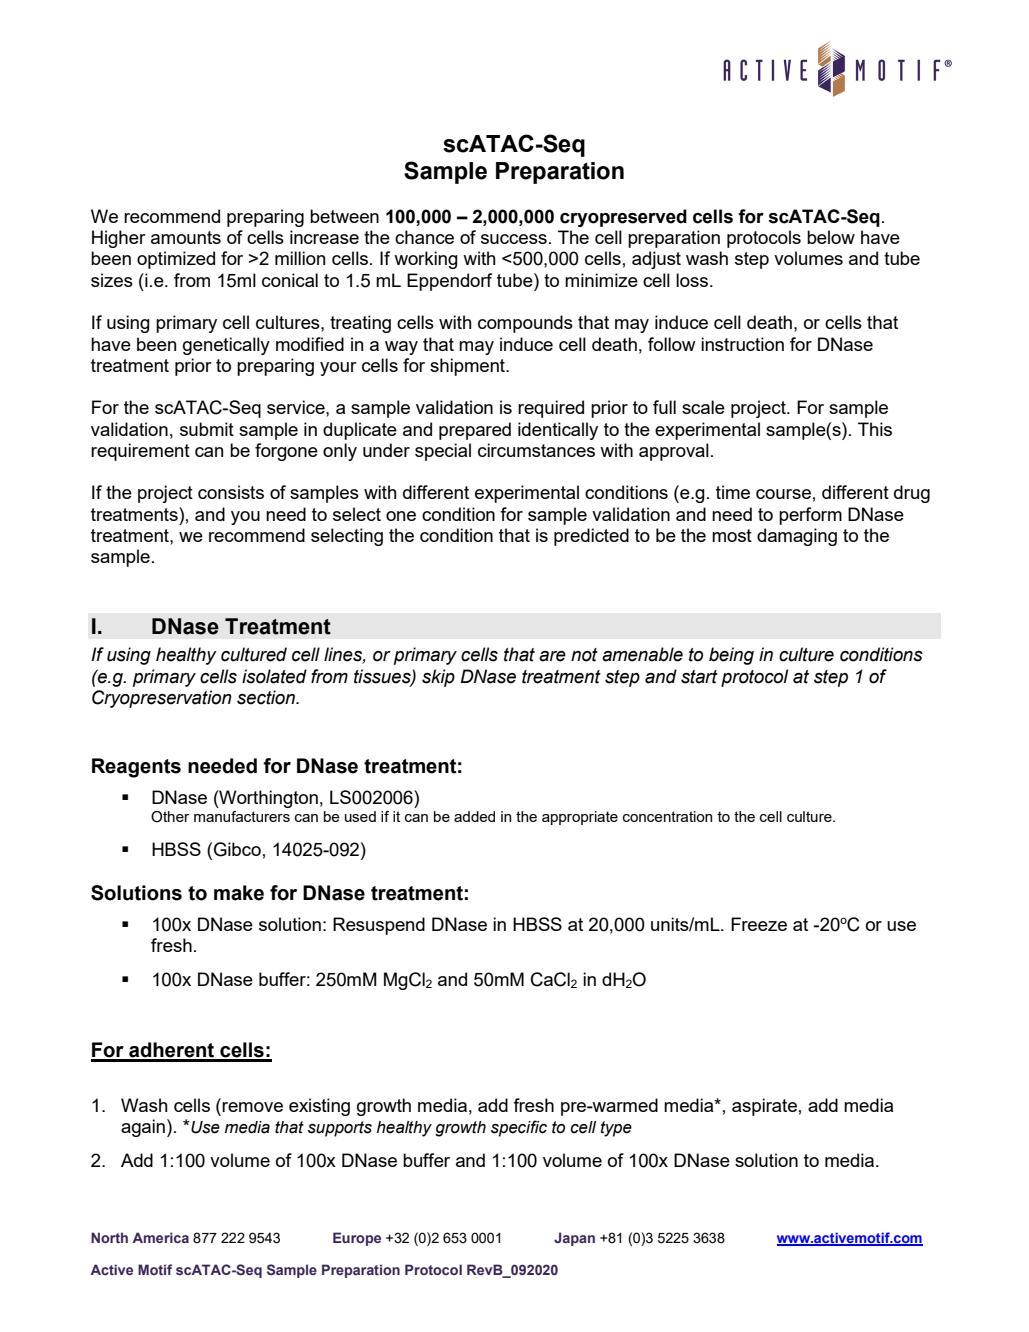 This image has width=1029, height=1332. Describe the element at coordinates (514, 239) in the image. I see `success` at that location.
